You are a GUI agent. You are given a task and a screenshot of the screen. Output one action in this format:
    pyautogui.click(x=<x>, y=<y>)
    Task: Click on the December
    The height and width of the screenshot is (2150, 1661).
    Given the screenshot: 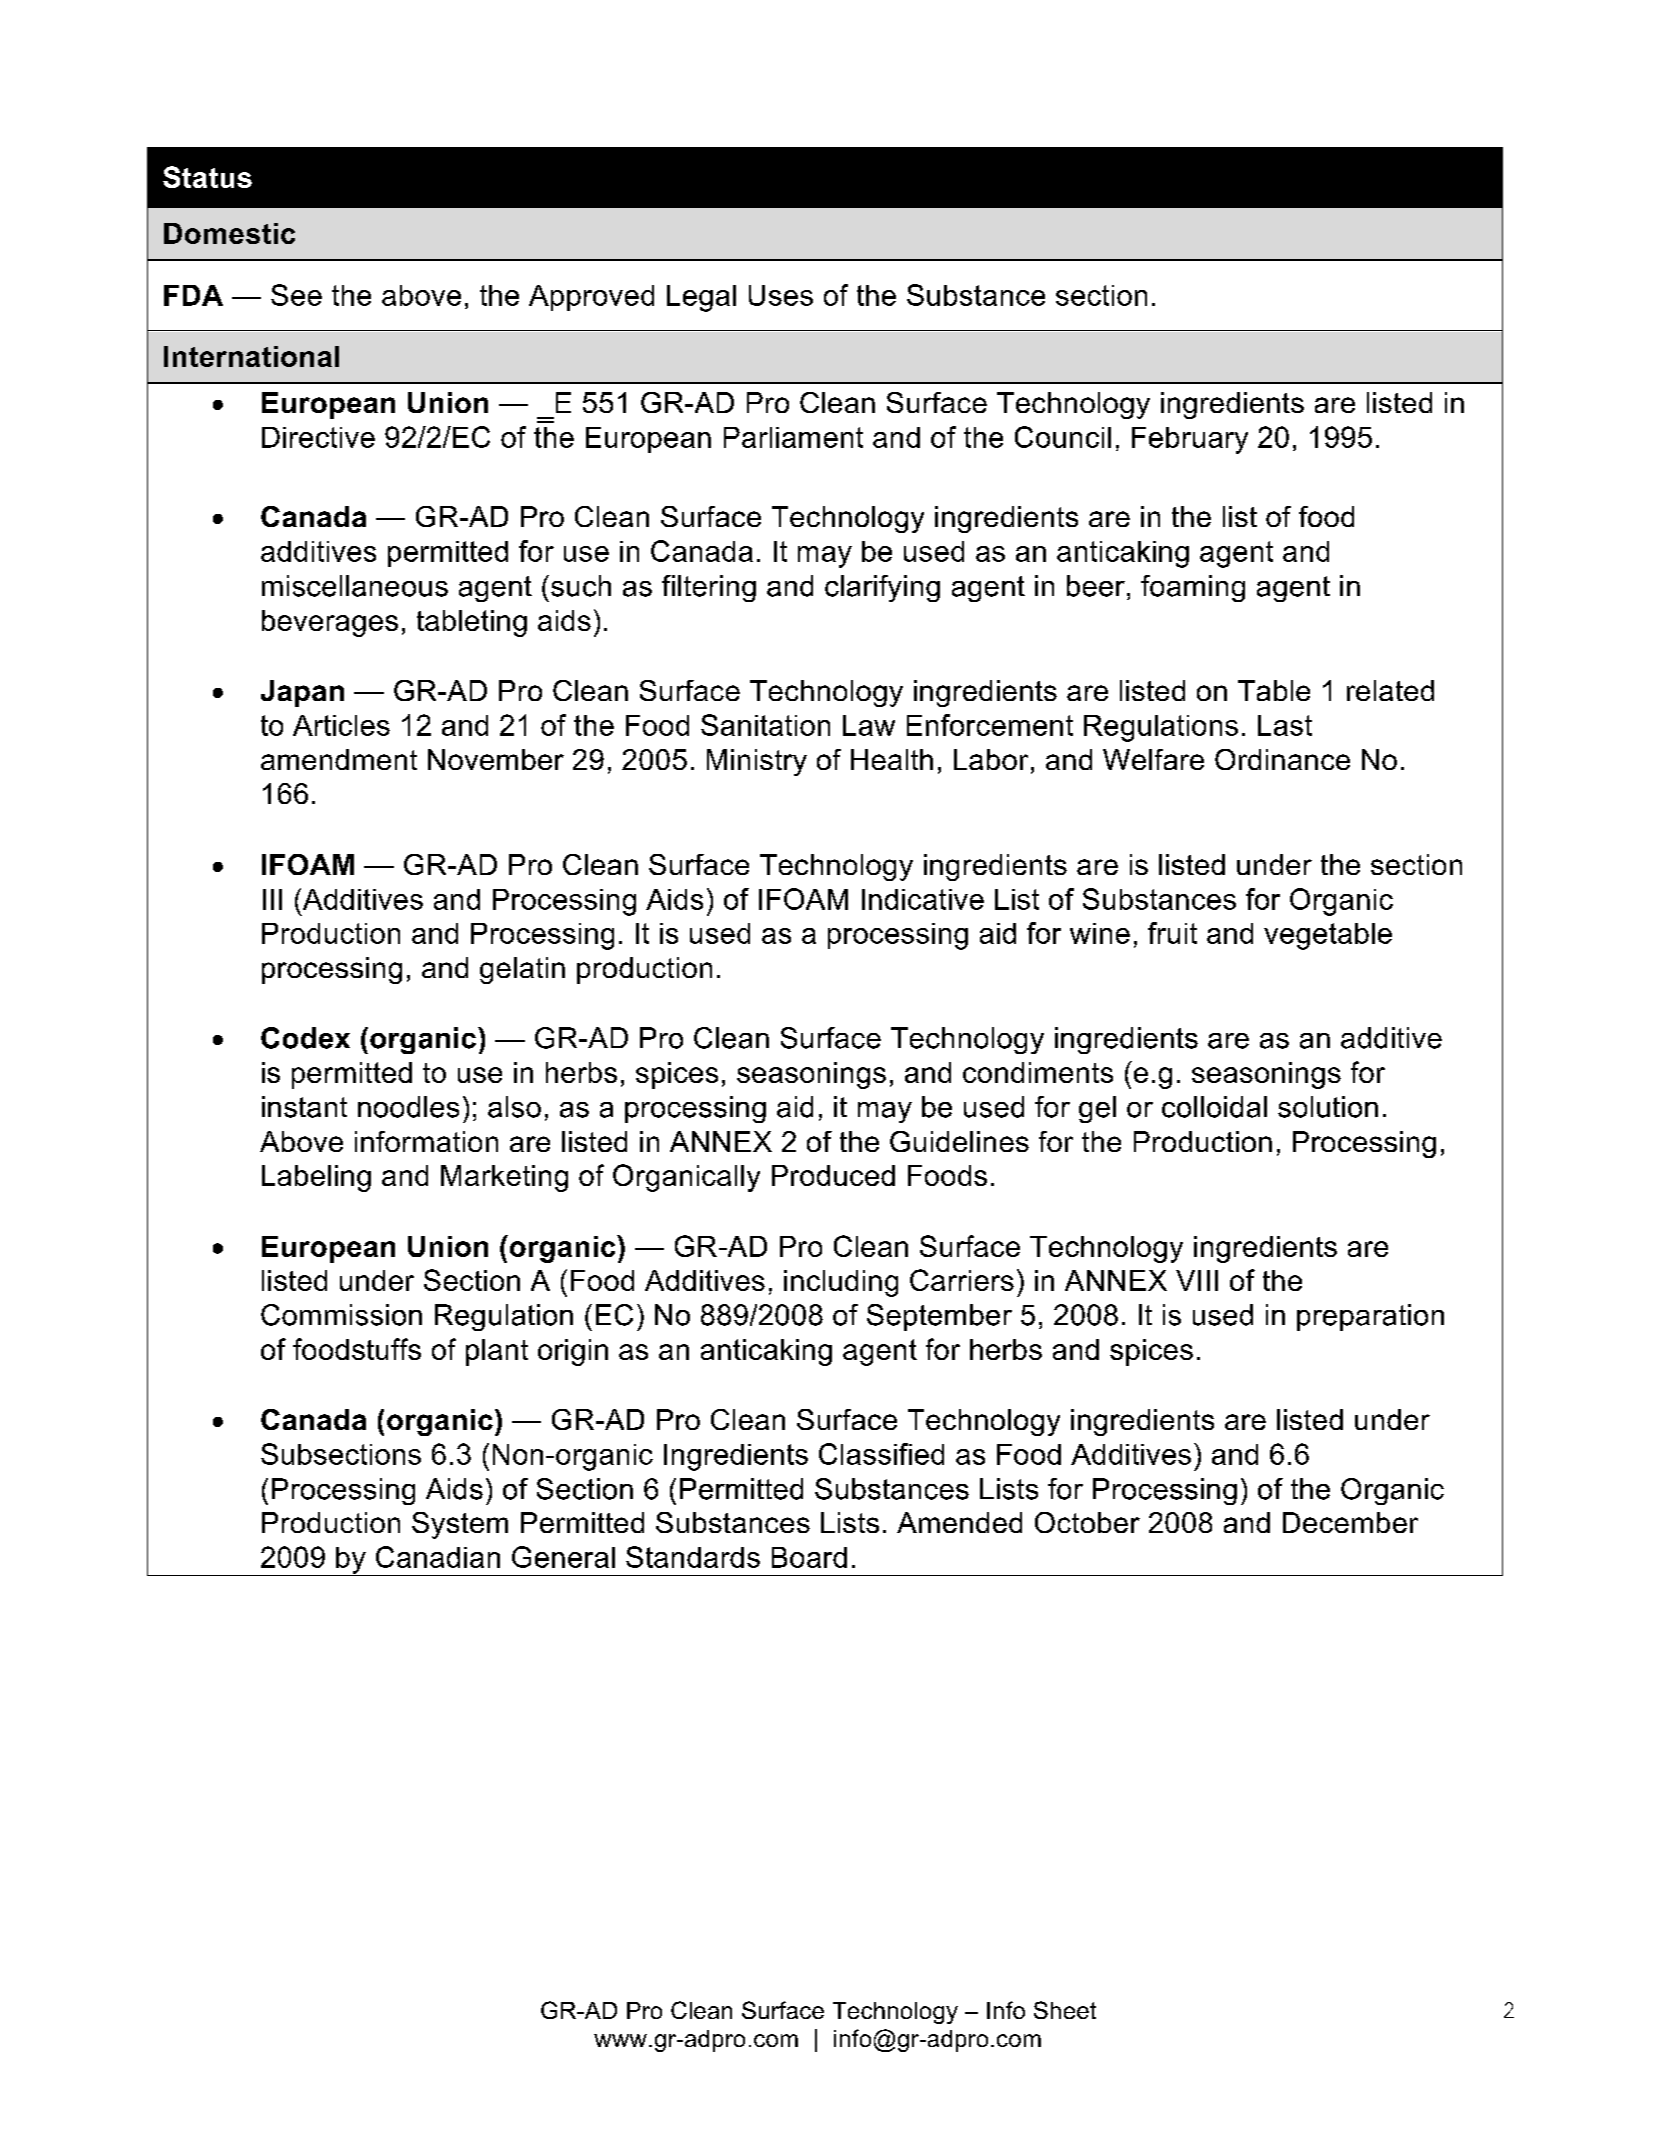 What is the action you would take?
    pyautogui.click(x=1350, y=1522)
